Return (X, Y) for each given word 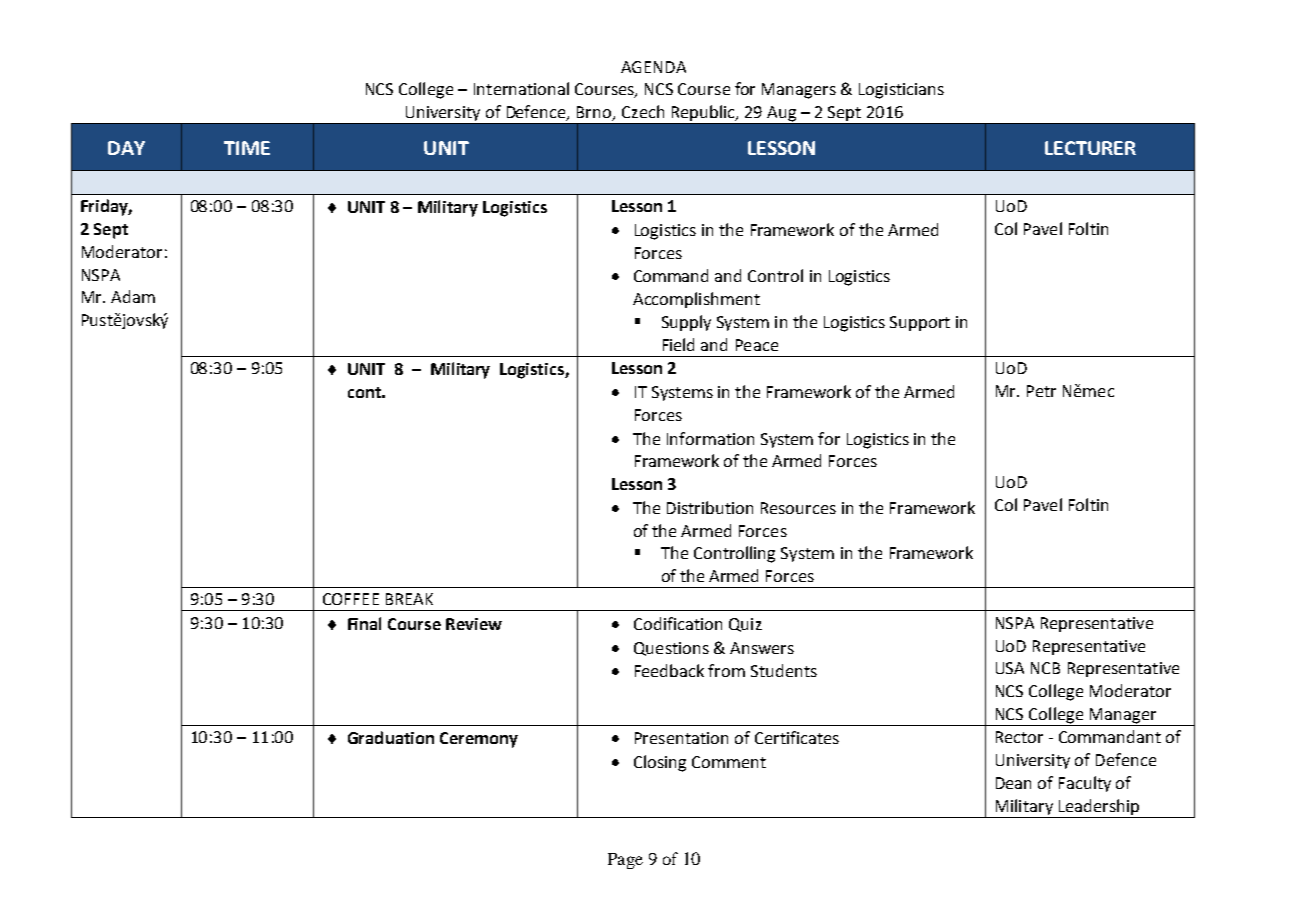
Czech (643, 111)
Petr (1041, 391)
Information (710, 438)
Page (625, 861)
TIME (247, 148)
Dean (1013, 783)
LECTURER (1090, 148)
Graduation (391, 737)
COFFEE (351, 599)
